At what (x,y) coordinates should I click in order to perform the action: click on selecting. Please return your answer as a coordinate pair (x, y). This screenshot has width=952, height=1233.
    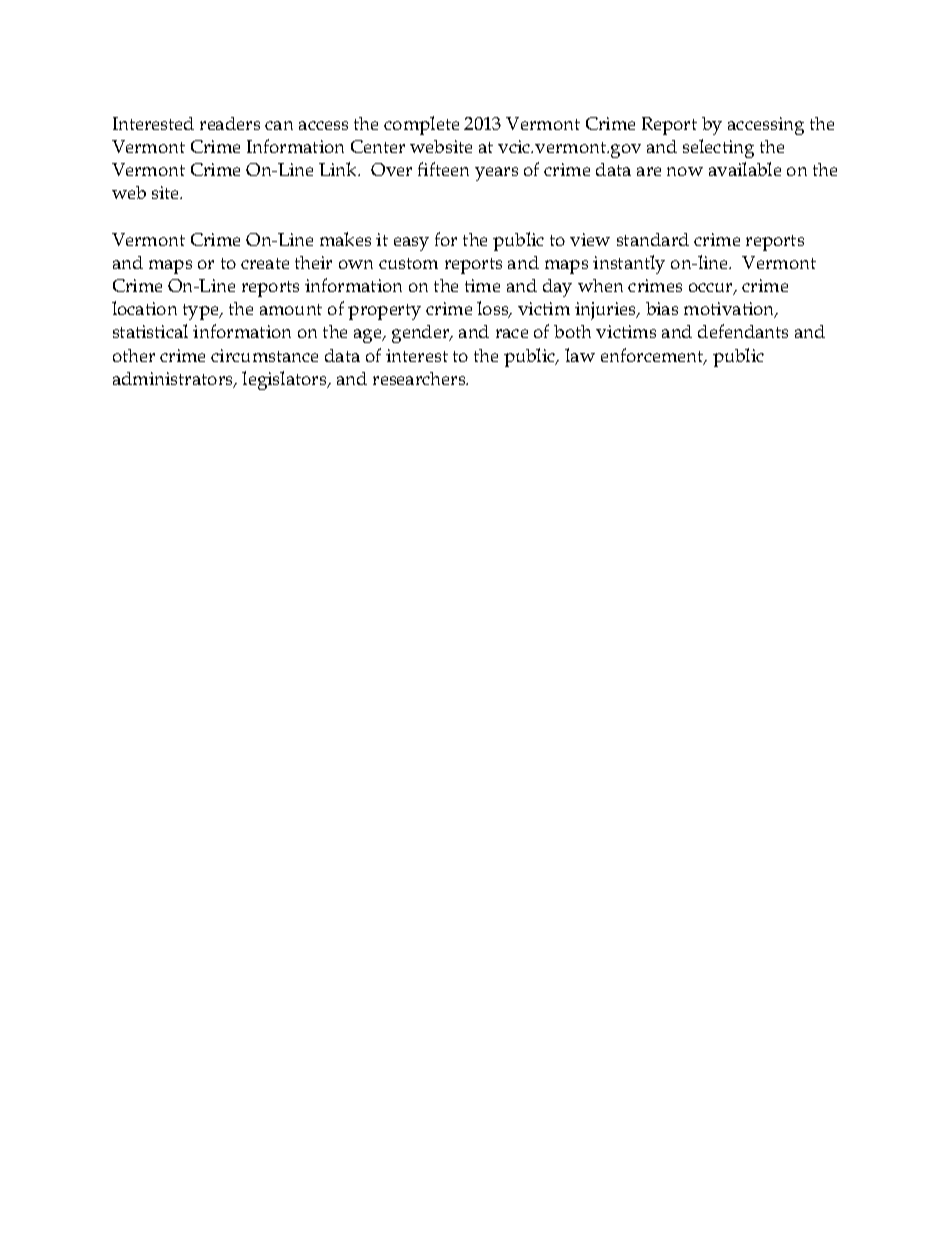
    Looking at the image, I should click on (718, 148).
